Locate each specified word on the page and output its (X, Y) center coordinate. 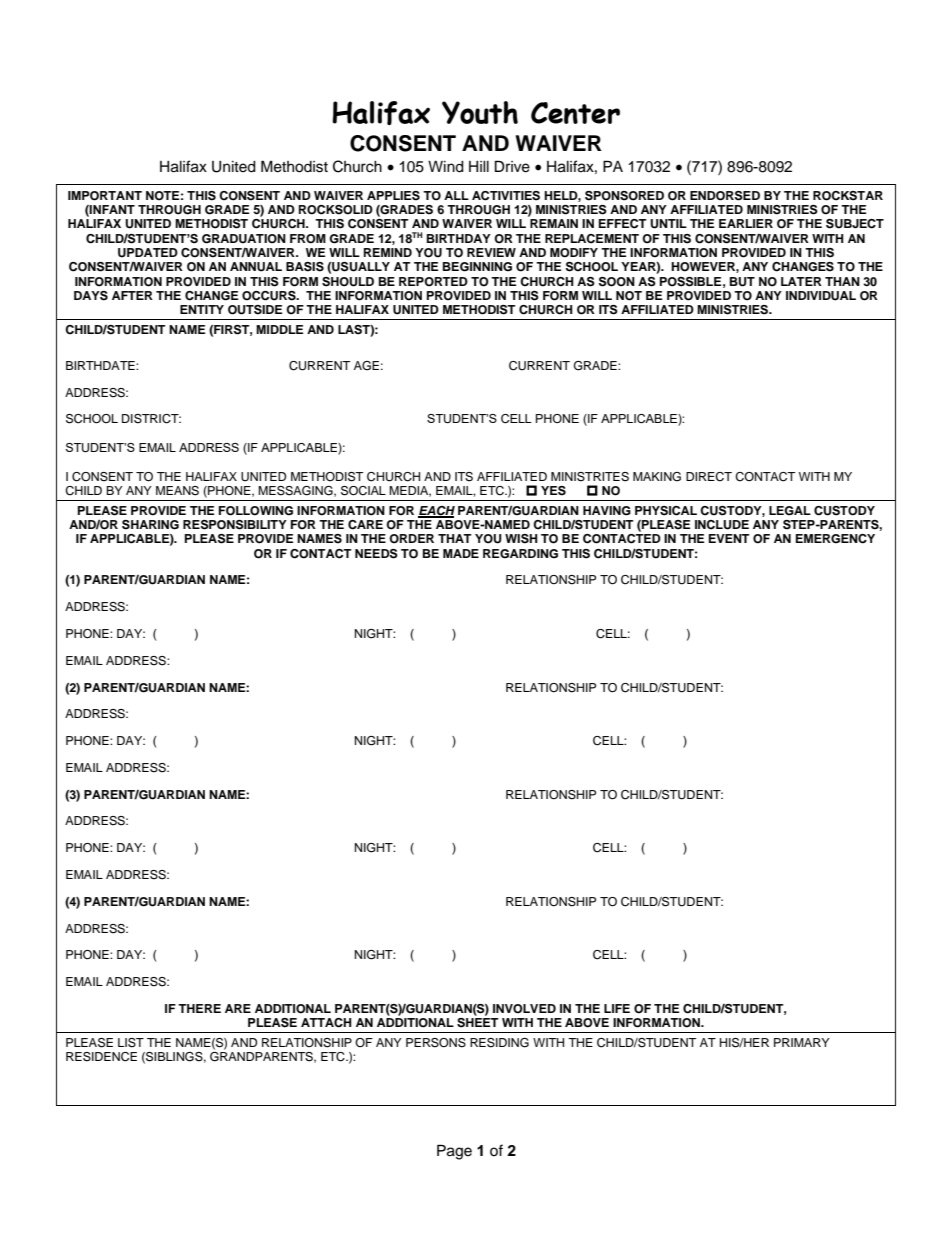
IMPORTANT (105, 196)
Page (454, 1152)
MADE (461, 553)
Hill (479, 166)
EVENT (729, 538)
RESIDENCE (101, 1057)
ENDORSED (725, 196)
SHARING (150, 525)
